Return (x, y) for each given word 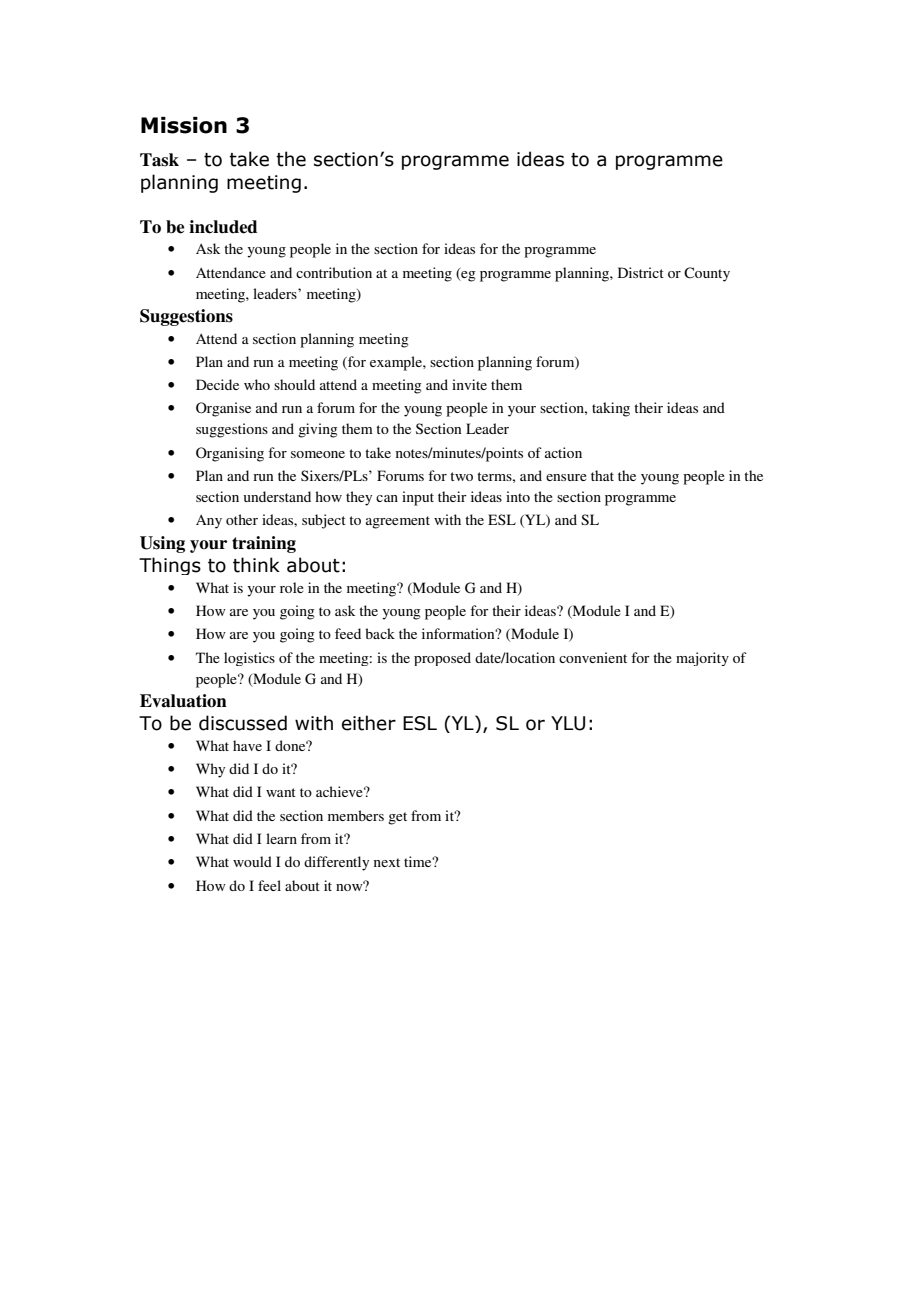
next (387, 862)
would (252, 861)
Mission (184, 125)
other (242, 519)
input (418, 498)
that (602, 475)
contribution (334, 272)
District (641, 272)
